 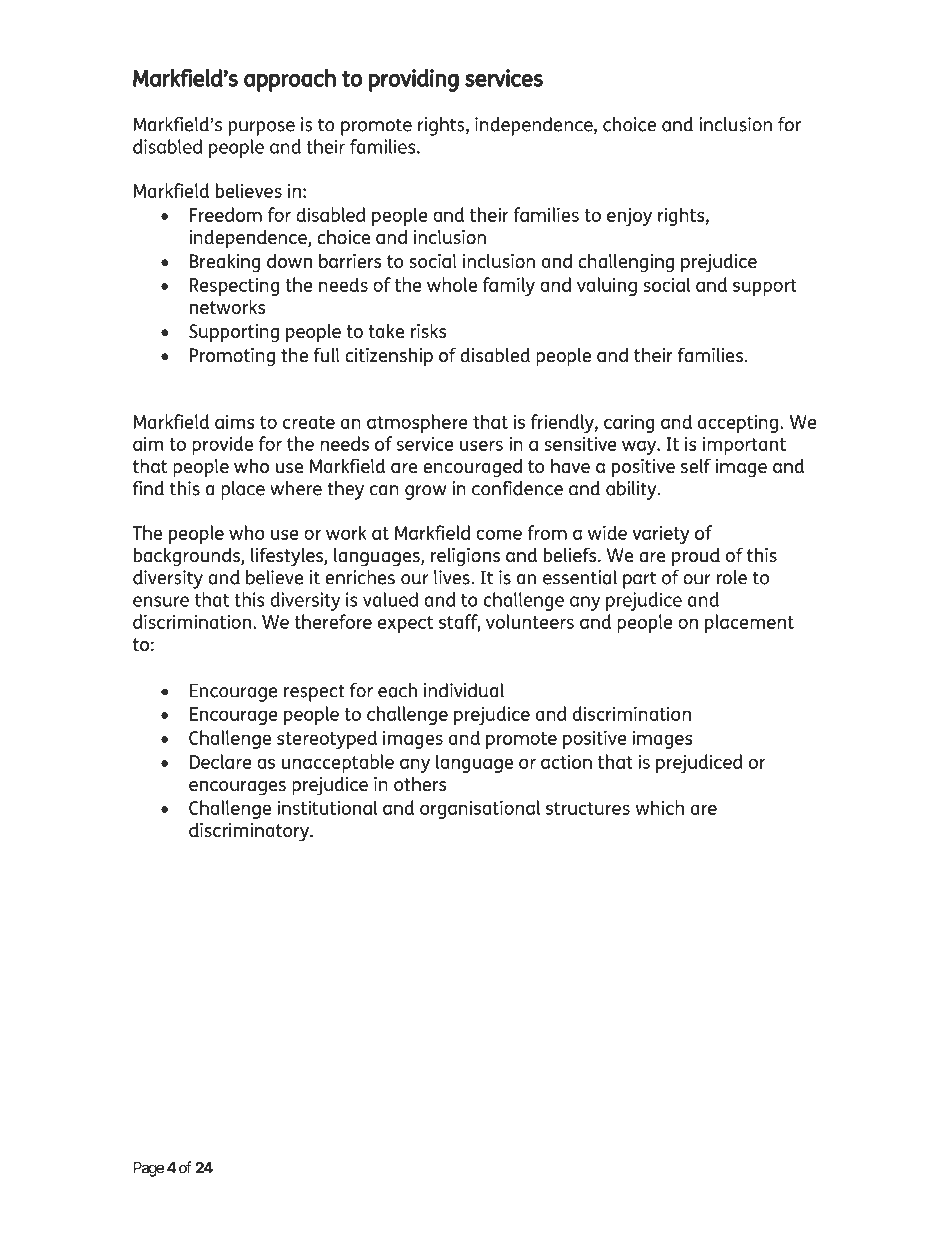 I want to click on Page, so click(x=149, y=1169).
